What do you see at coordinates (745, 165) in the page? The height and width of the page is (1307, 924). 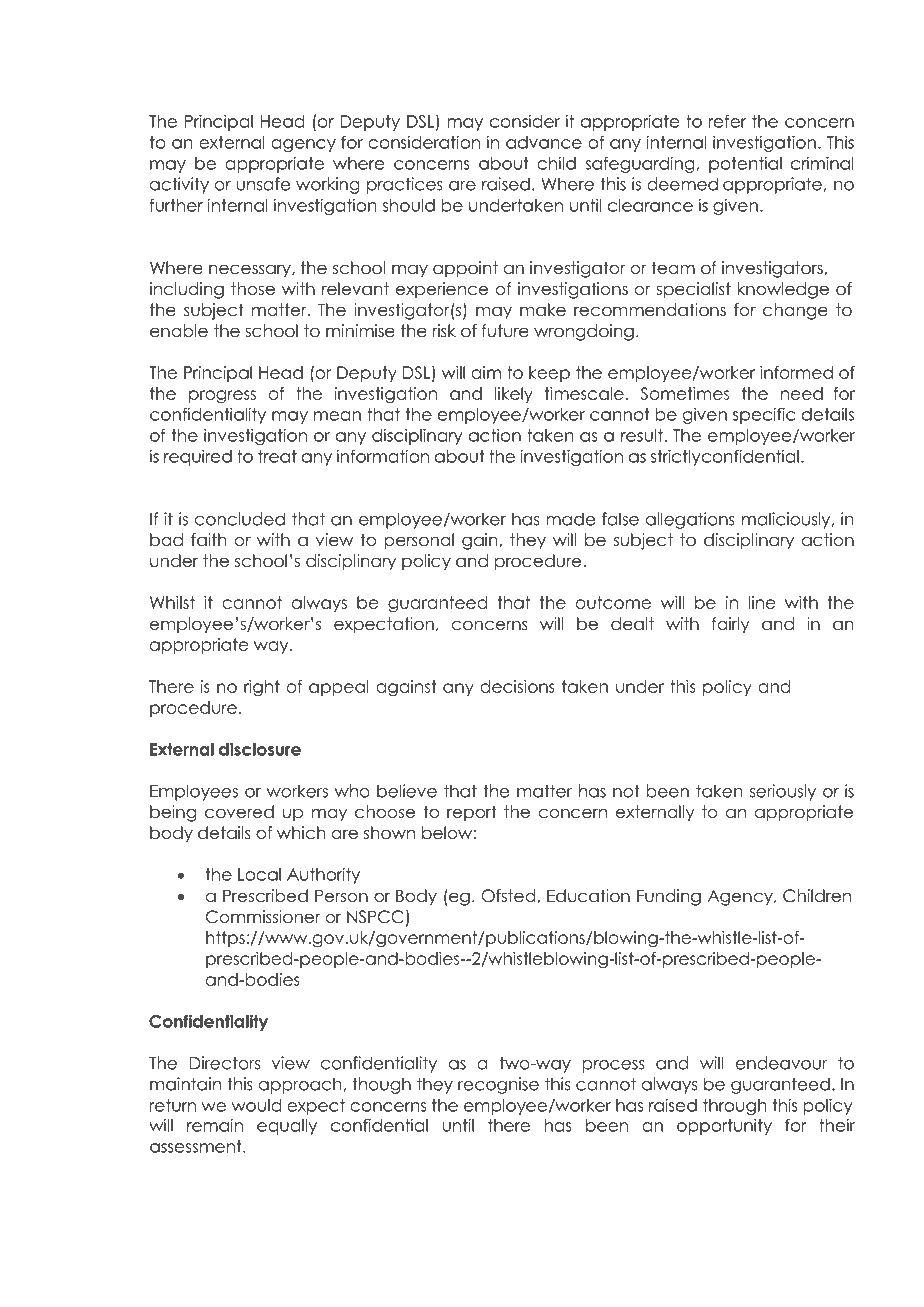 I see `potential` at bounding box center [745, 165].
